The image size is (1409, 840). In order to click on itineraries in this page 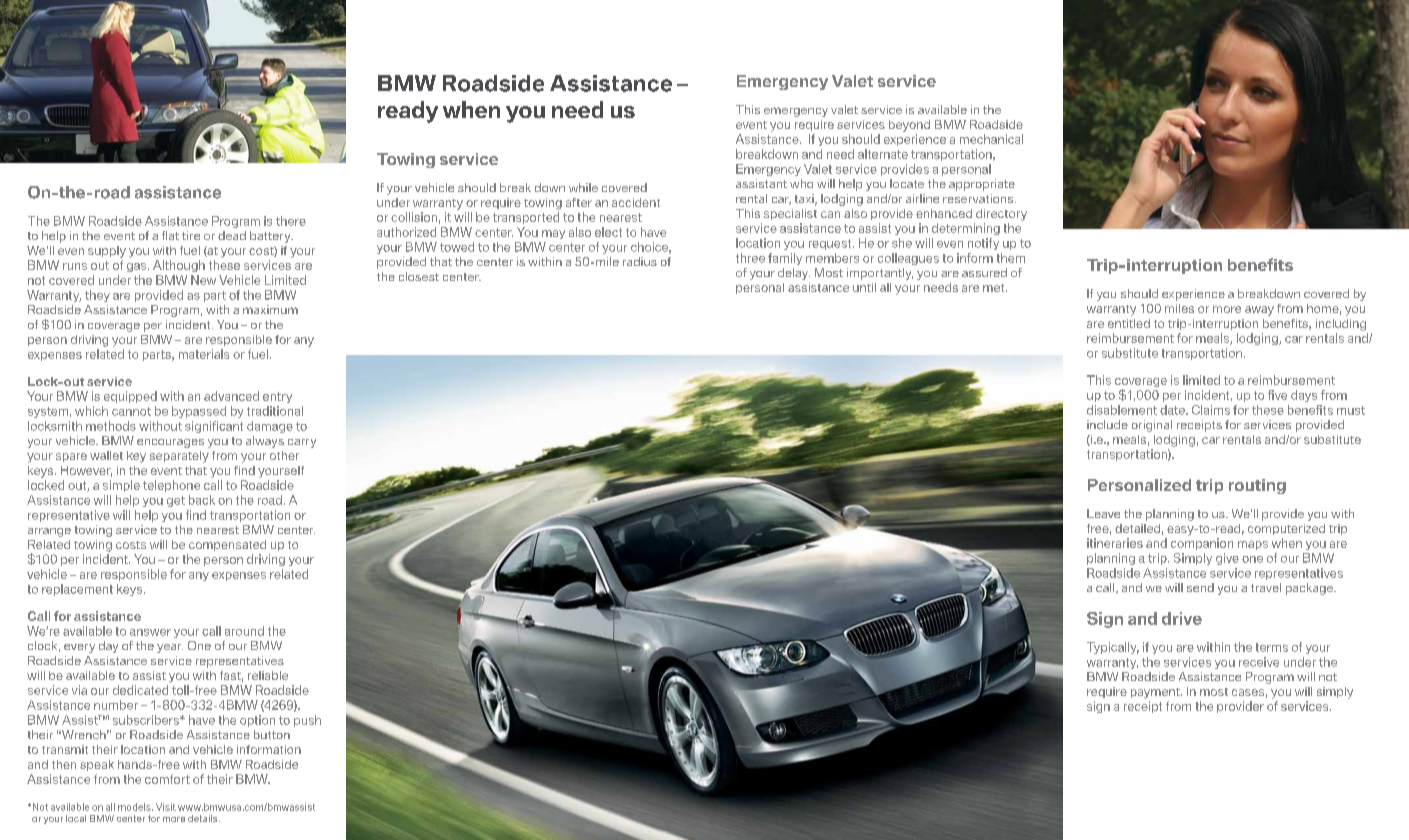, I will do `click(1115, 543)`.
